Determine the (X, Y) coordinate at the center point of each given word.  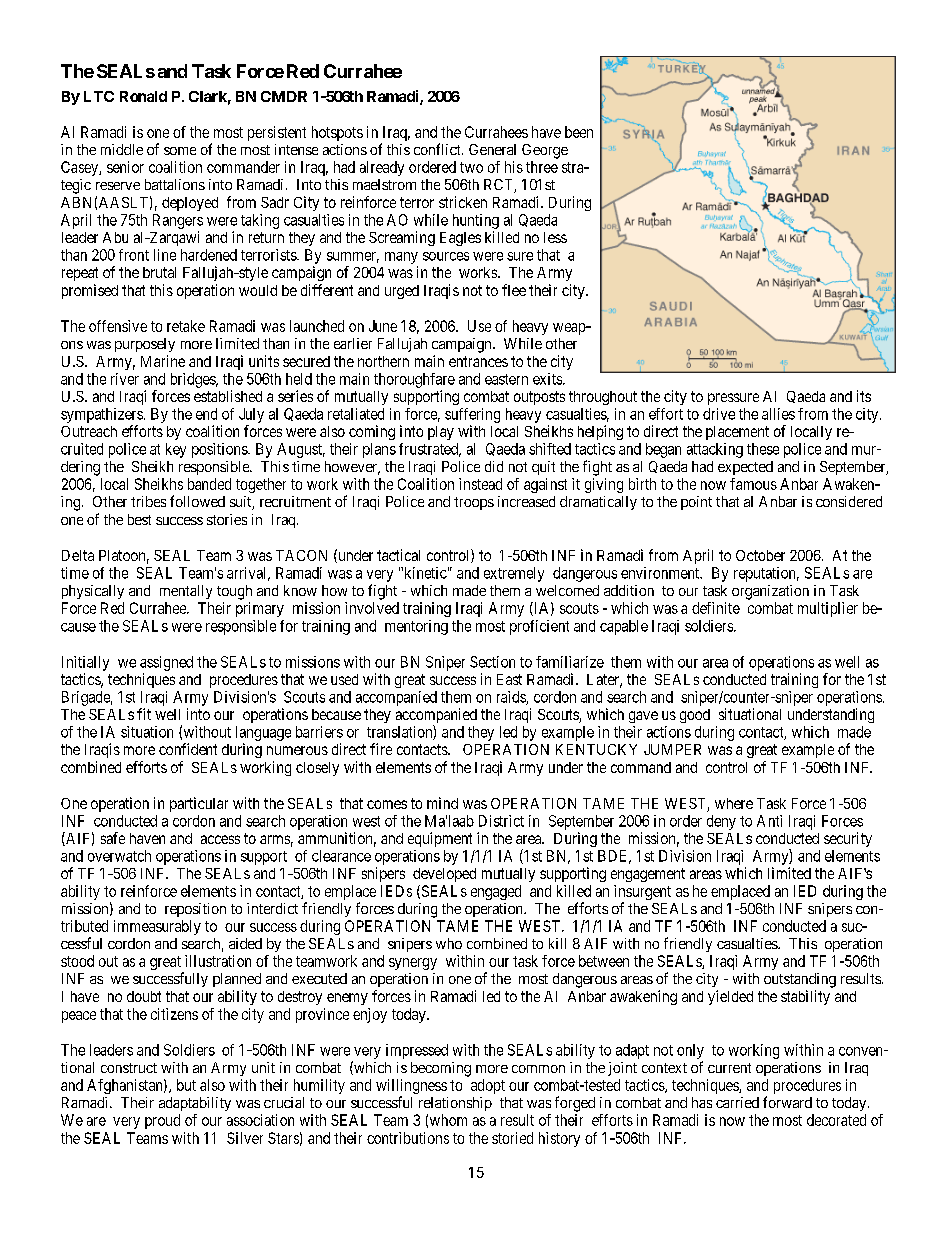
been (579, 132)
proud (162, 1121)
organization (770, 592)
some (180, 151)
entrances (478, 361)
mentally (186, 592)
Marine (163, 361)
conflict (438, 149)
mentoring (416, 627)
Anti (769, 821)
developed (444, 875)
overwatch (119, 856)
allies (778, 414)
